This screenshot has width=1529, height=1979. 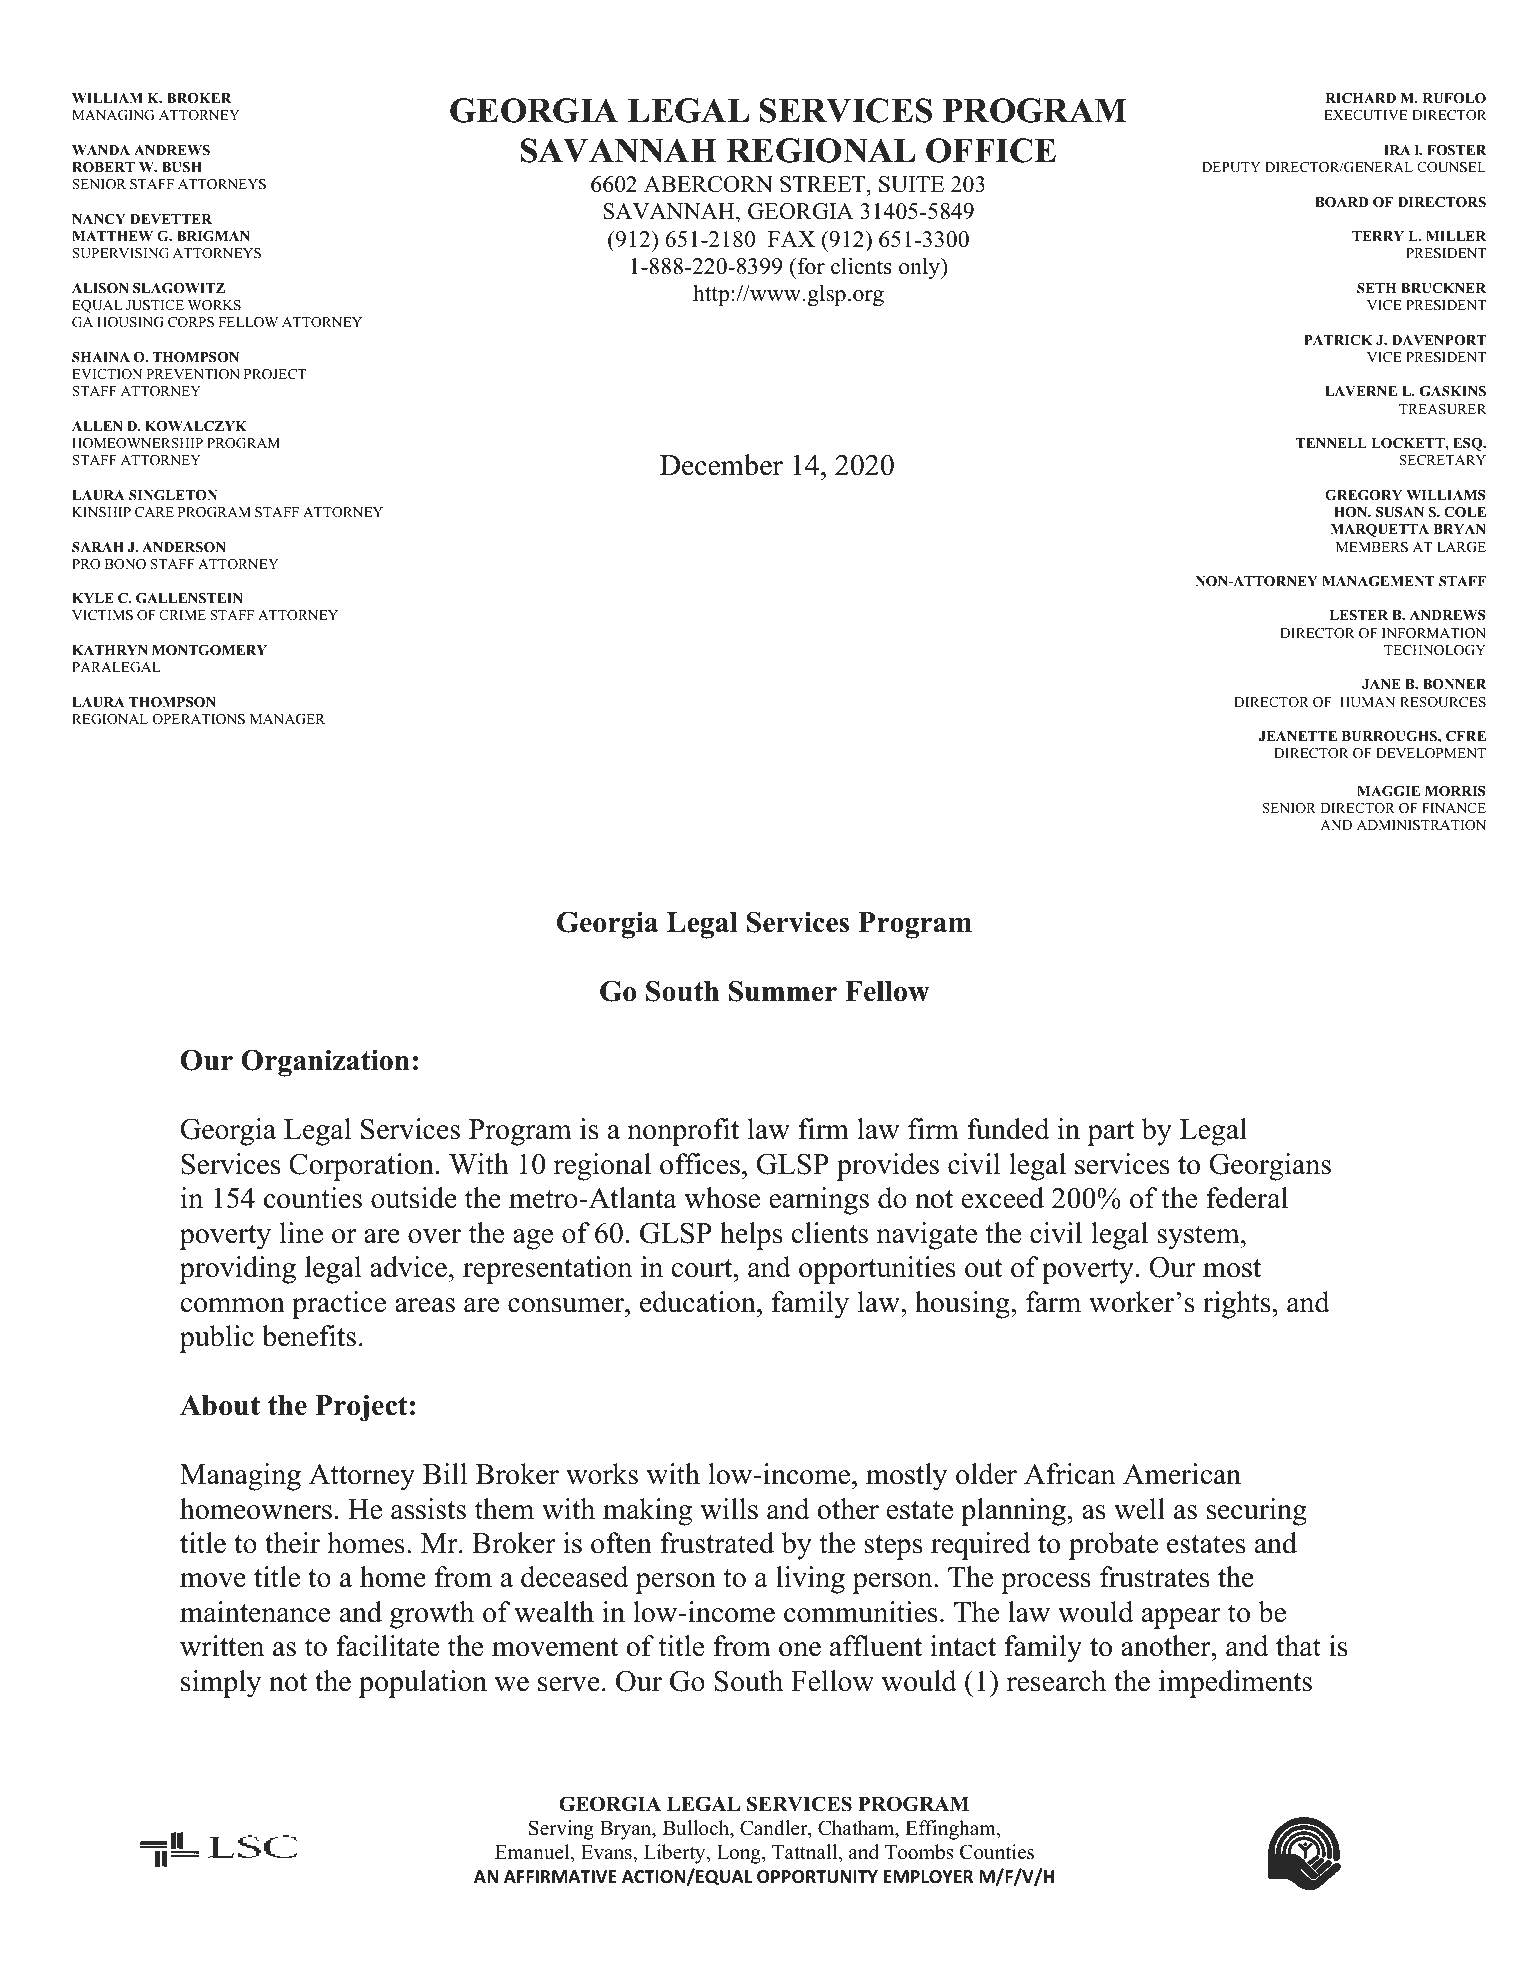 I want to click on MANAGER, so click(x=287, y=719).
